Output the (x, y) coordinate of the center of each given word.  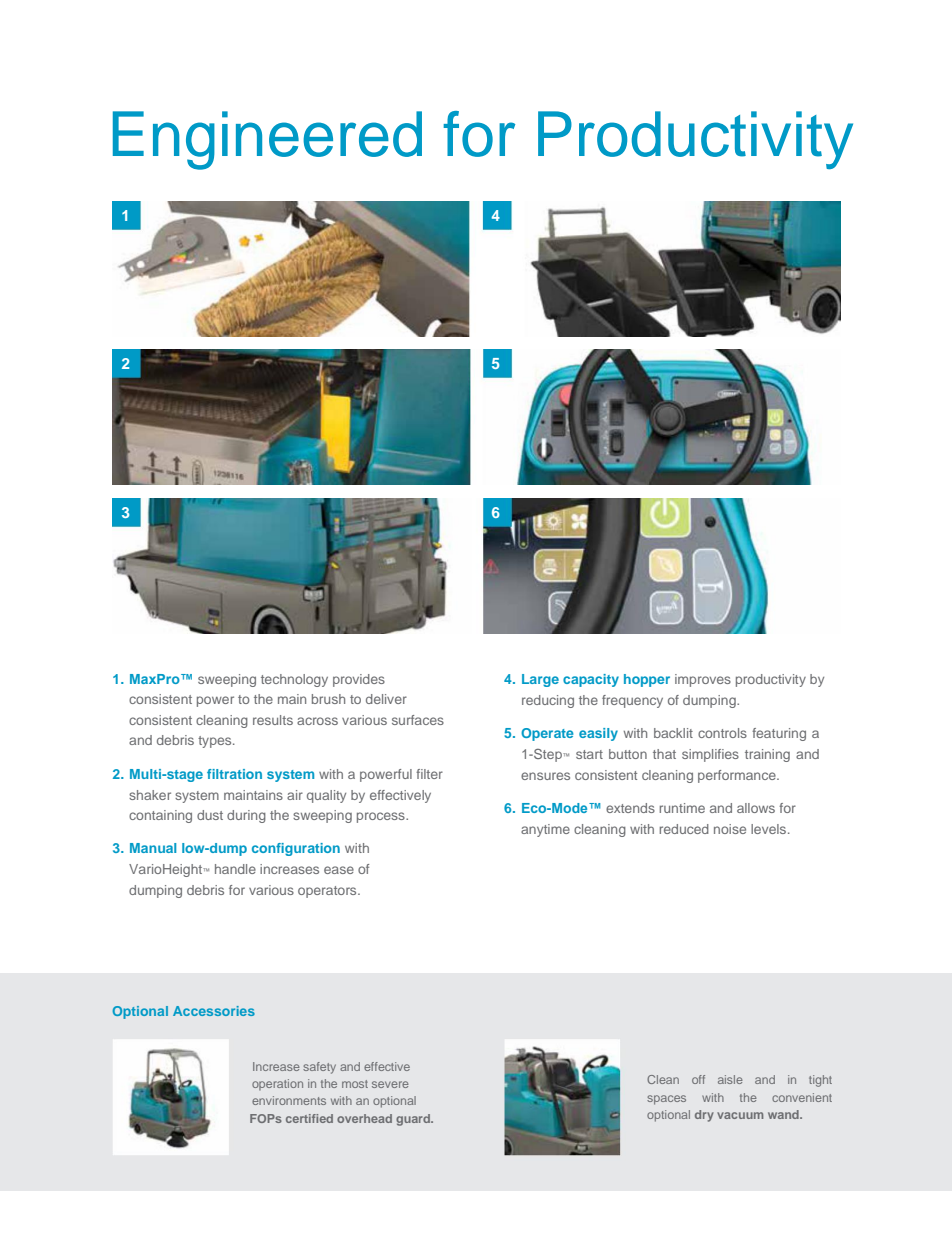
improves (703, 680)
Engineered (267, 140)
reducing (548, 701)
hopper (647, 680)
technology (294, 680)
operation (277, 1084)
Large (540, 680)
